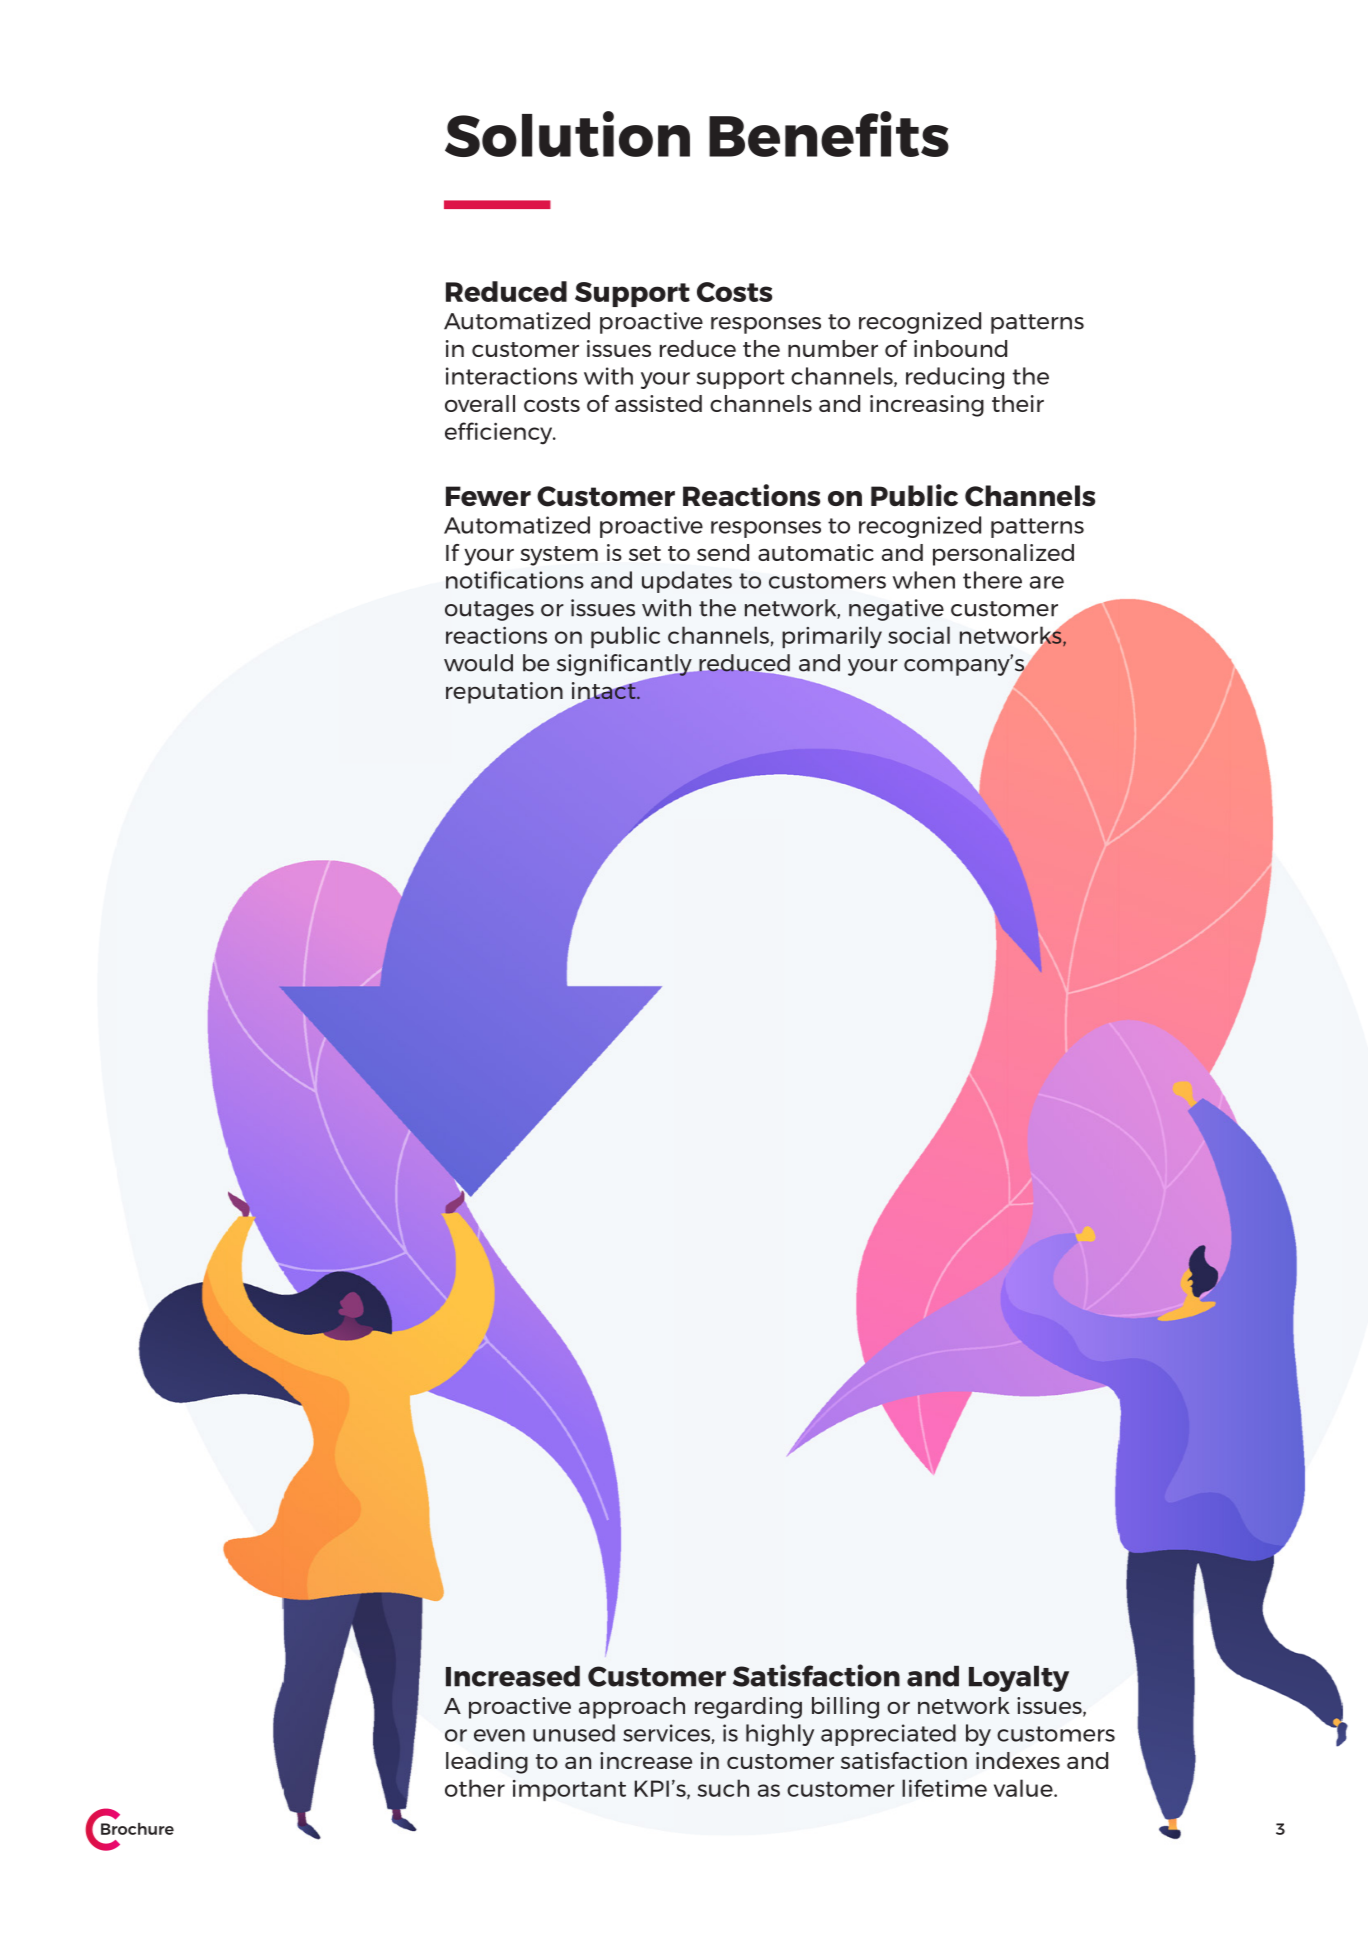  I want to click on reputation, so click(504, 693).
